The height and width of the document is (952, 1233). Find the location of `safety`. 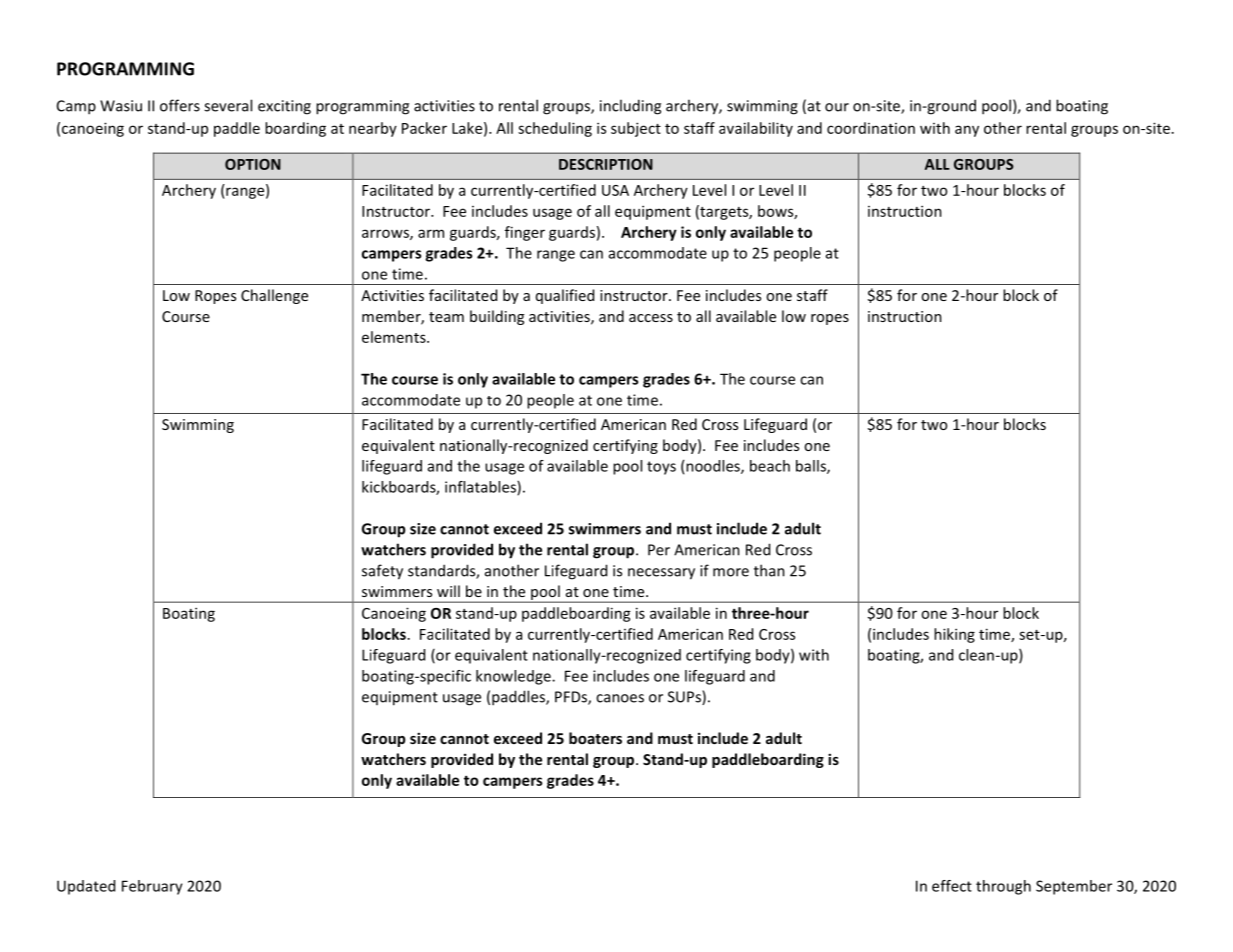

safety is located at coordinates (382, 572).
